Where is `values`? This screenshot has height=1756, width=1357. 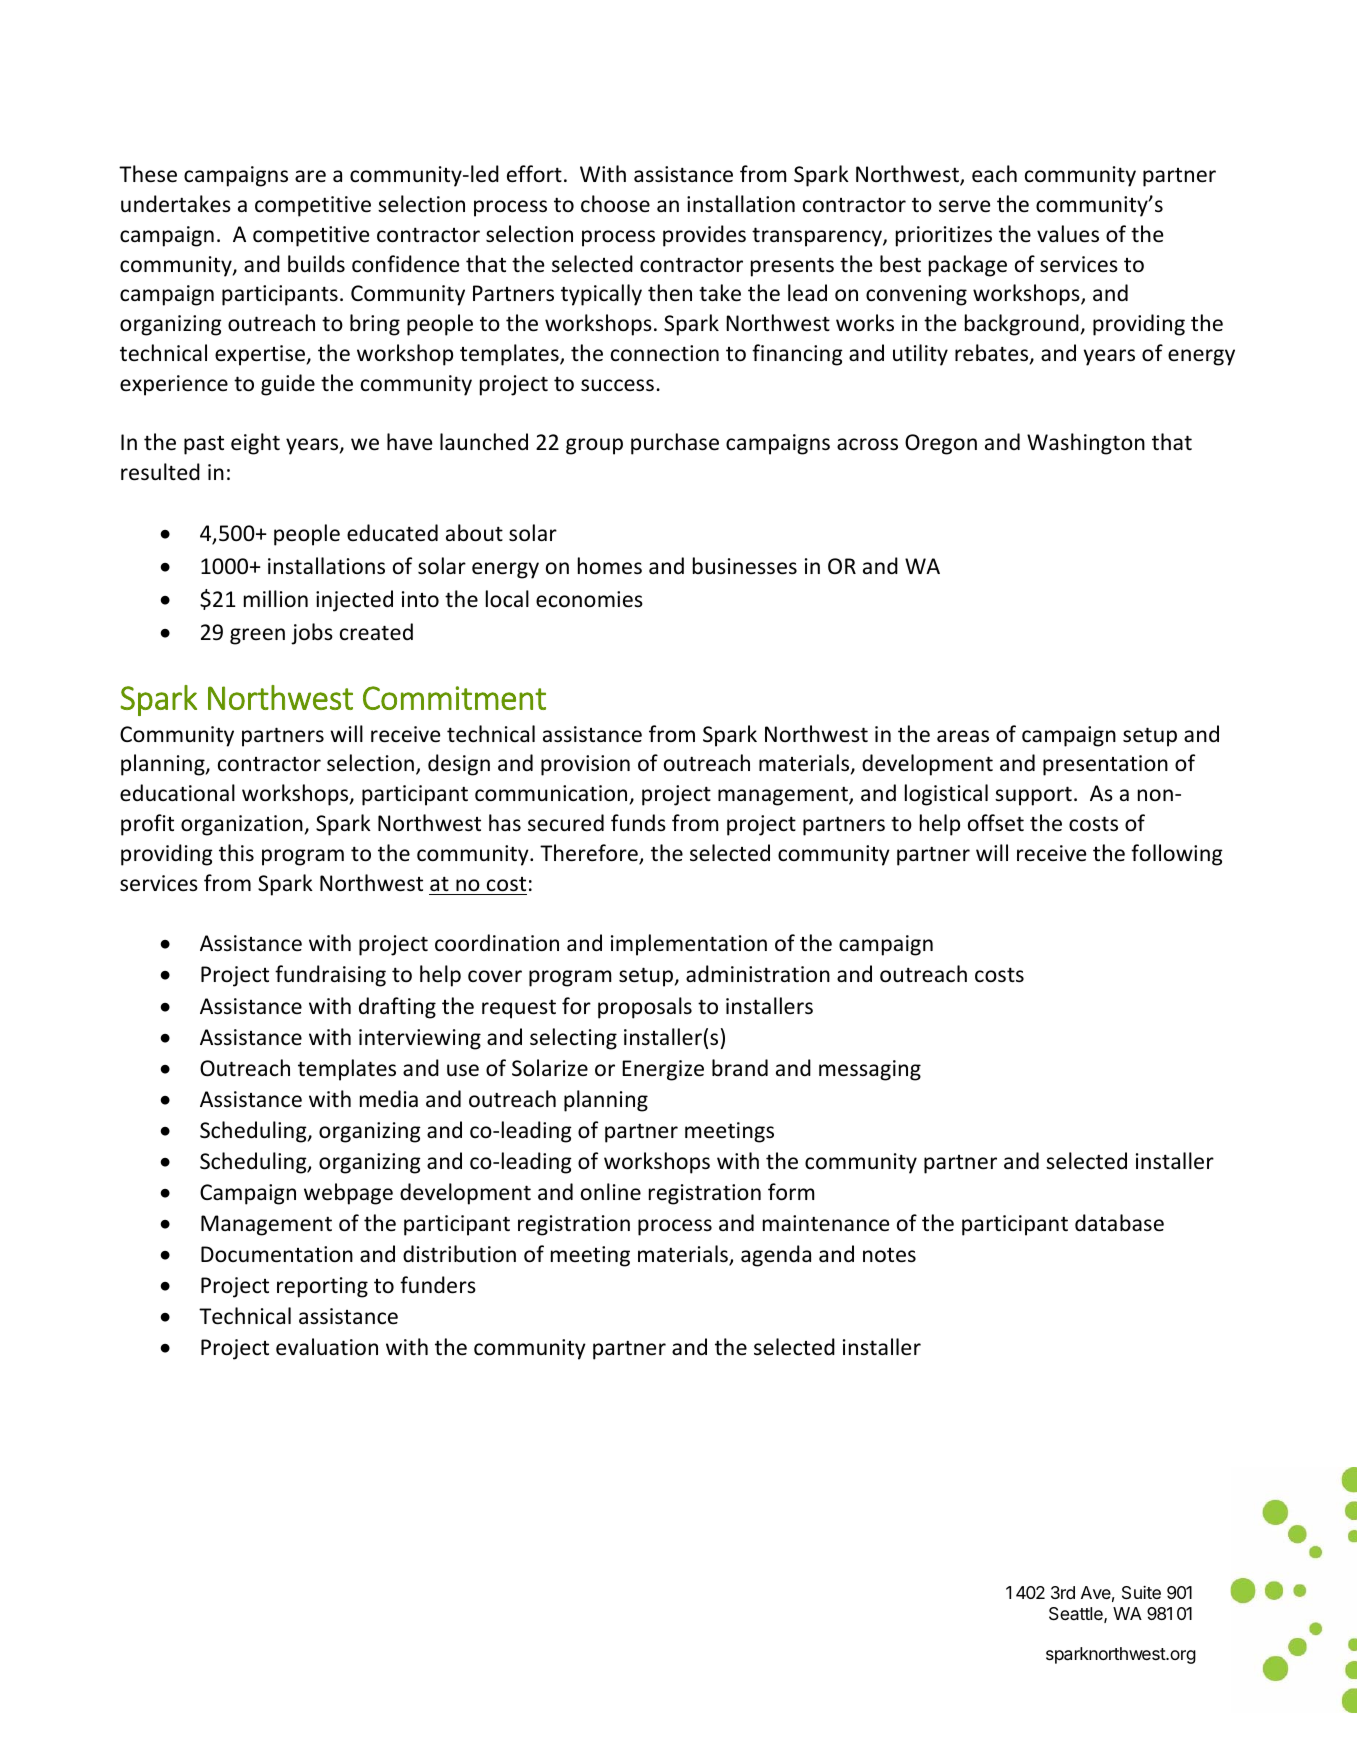 values is located at coordinates (1068, 234).
